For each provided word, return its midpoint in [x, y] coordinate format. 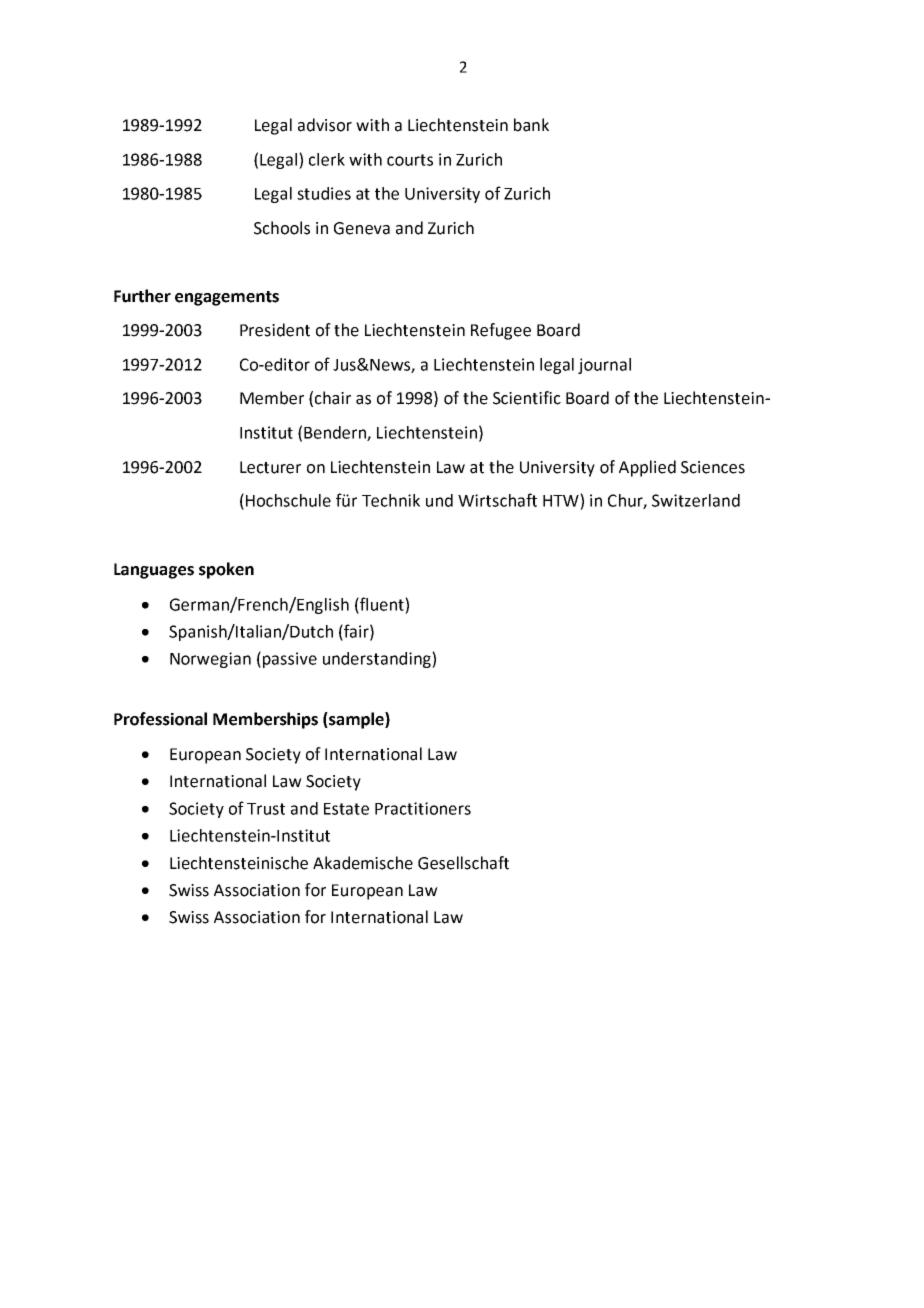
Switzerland [696, 500]
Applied [647, 468]
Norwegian [210, 660]
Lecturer [270, 467]
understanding [378, 660]
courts [410, 160]
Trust [266, 809]
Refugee [501, 331]
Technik [391, 500]
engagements [227, 298]
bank [531, 125]
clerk [327, 159]
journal [604, 366]
